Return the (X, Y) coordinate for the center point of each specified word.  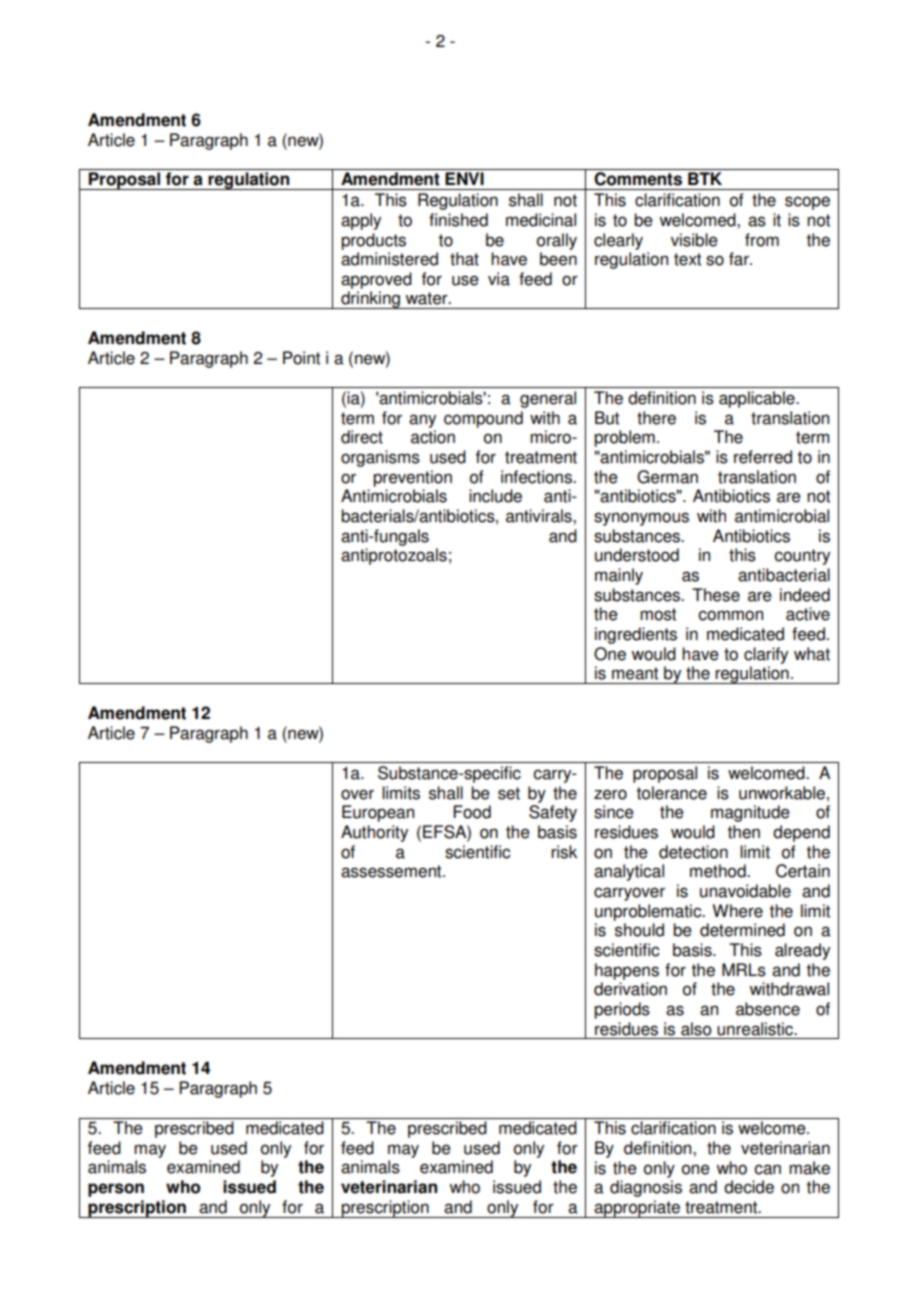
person (116, 1190)
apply (361, 221)
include (495, 496)
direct (362, 437)
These (716, 595)
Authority (374, 833)
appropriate (637, 1209)
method (719, 871)
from (762, 240)
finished (458, 220)
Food (472, 812)
